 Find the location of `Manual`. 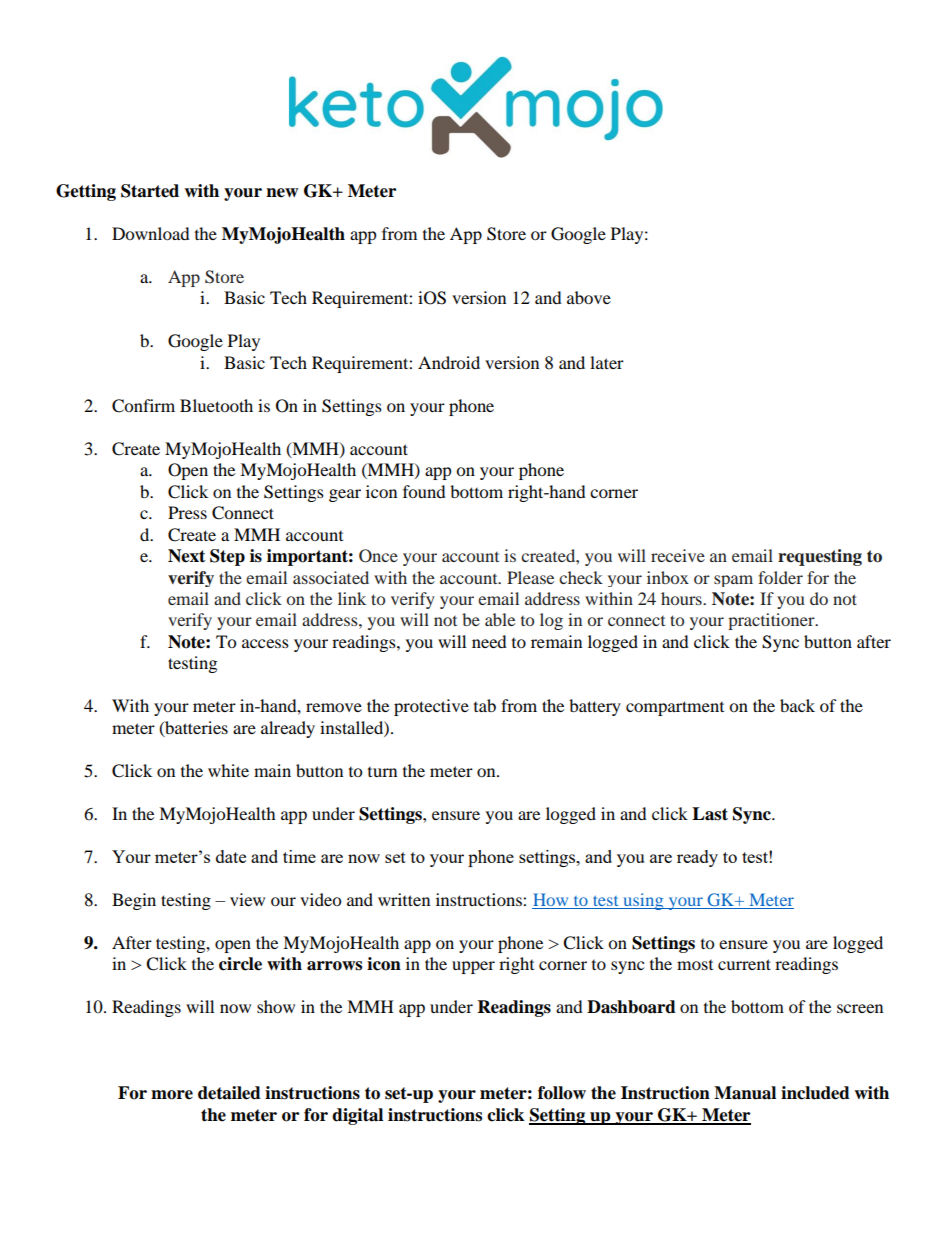

Manual is located at coordinates (745, 1093).
